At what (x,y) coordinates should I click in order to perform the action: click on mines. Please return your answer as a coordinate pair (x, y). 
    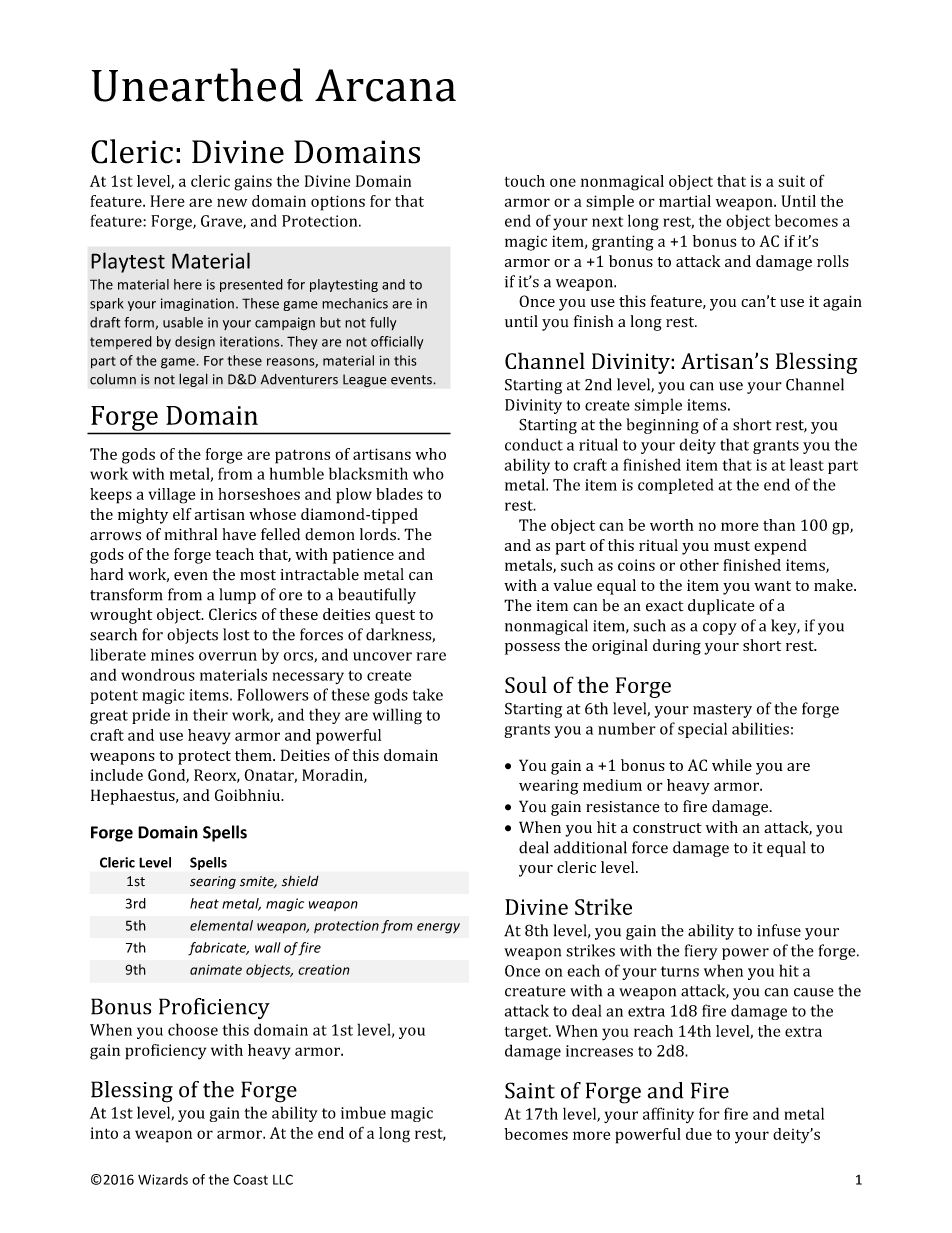
    Looking at the image, I should click on (172, 655).
